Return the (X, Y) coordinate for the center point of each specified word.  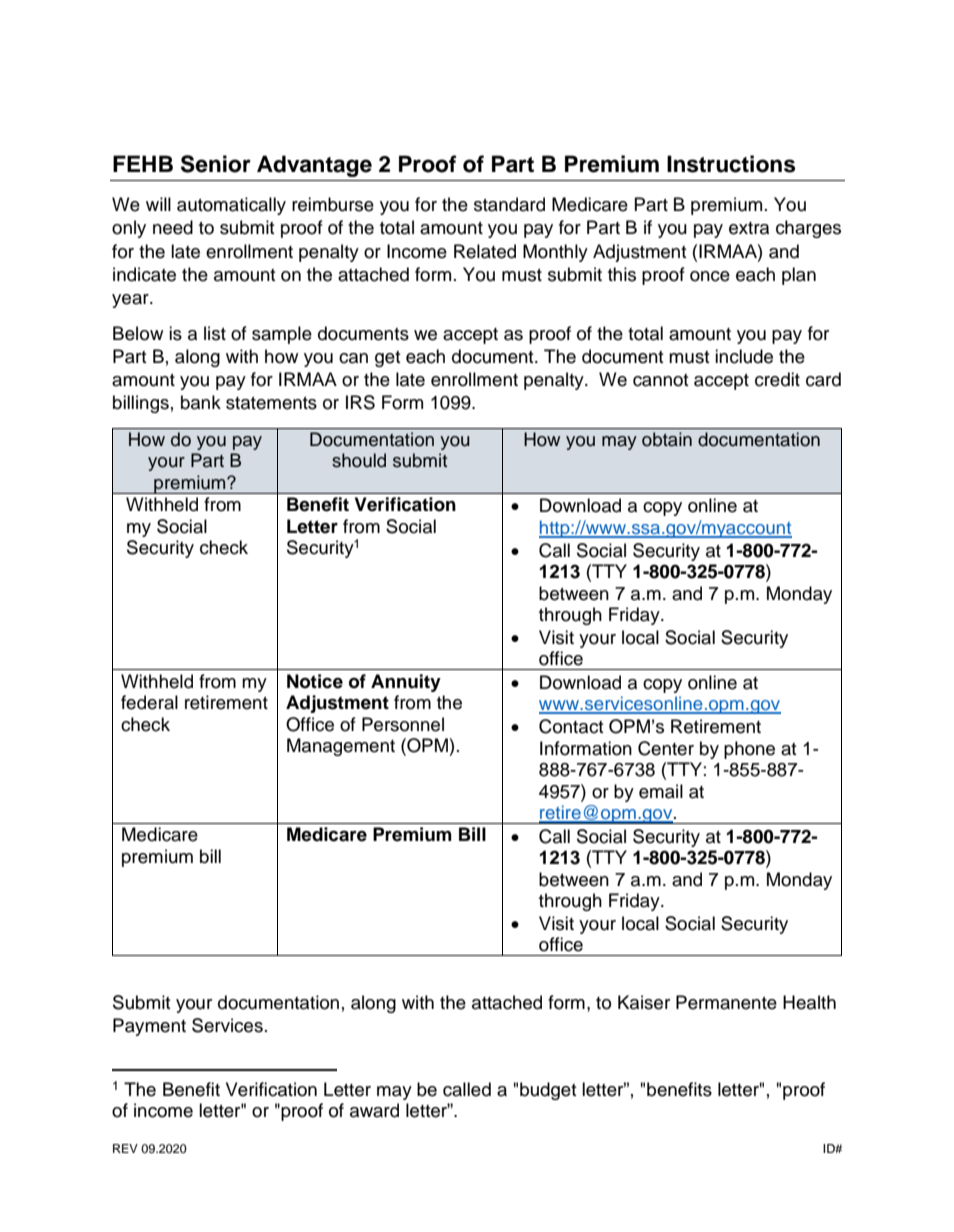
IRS (360, 402)
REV (125, 1148)
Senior (216, 164)
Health (809, 1002)
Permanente (726, 1002)
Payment (149, 1027)
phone (749, 750)
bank (201, 402)
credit (777, 379)
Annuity (406, 683)
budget (548, 1091)
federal (149, 702)
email (661, 791)
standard (509, 204)
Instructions (731, 164)
